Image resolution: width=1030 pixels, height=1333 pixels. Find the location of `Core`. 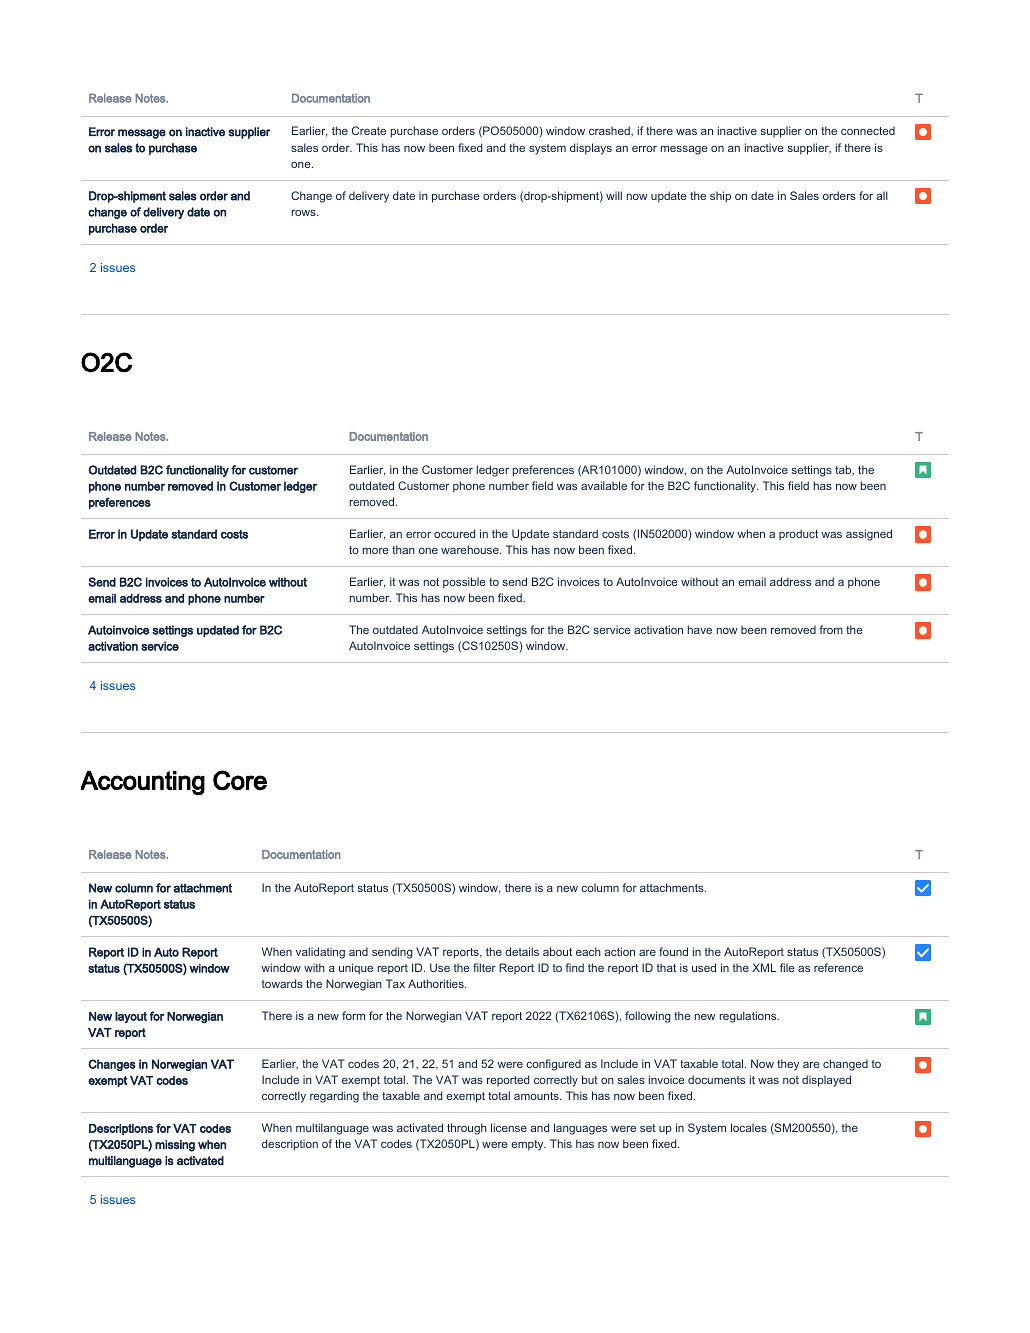

Core is located at coordinates (240, 780).
